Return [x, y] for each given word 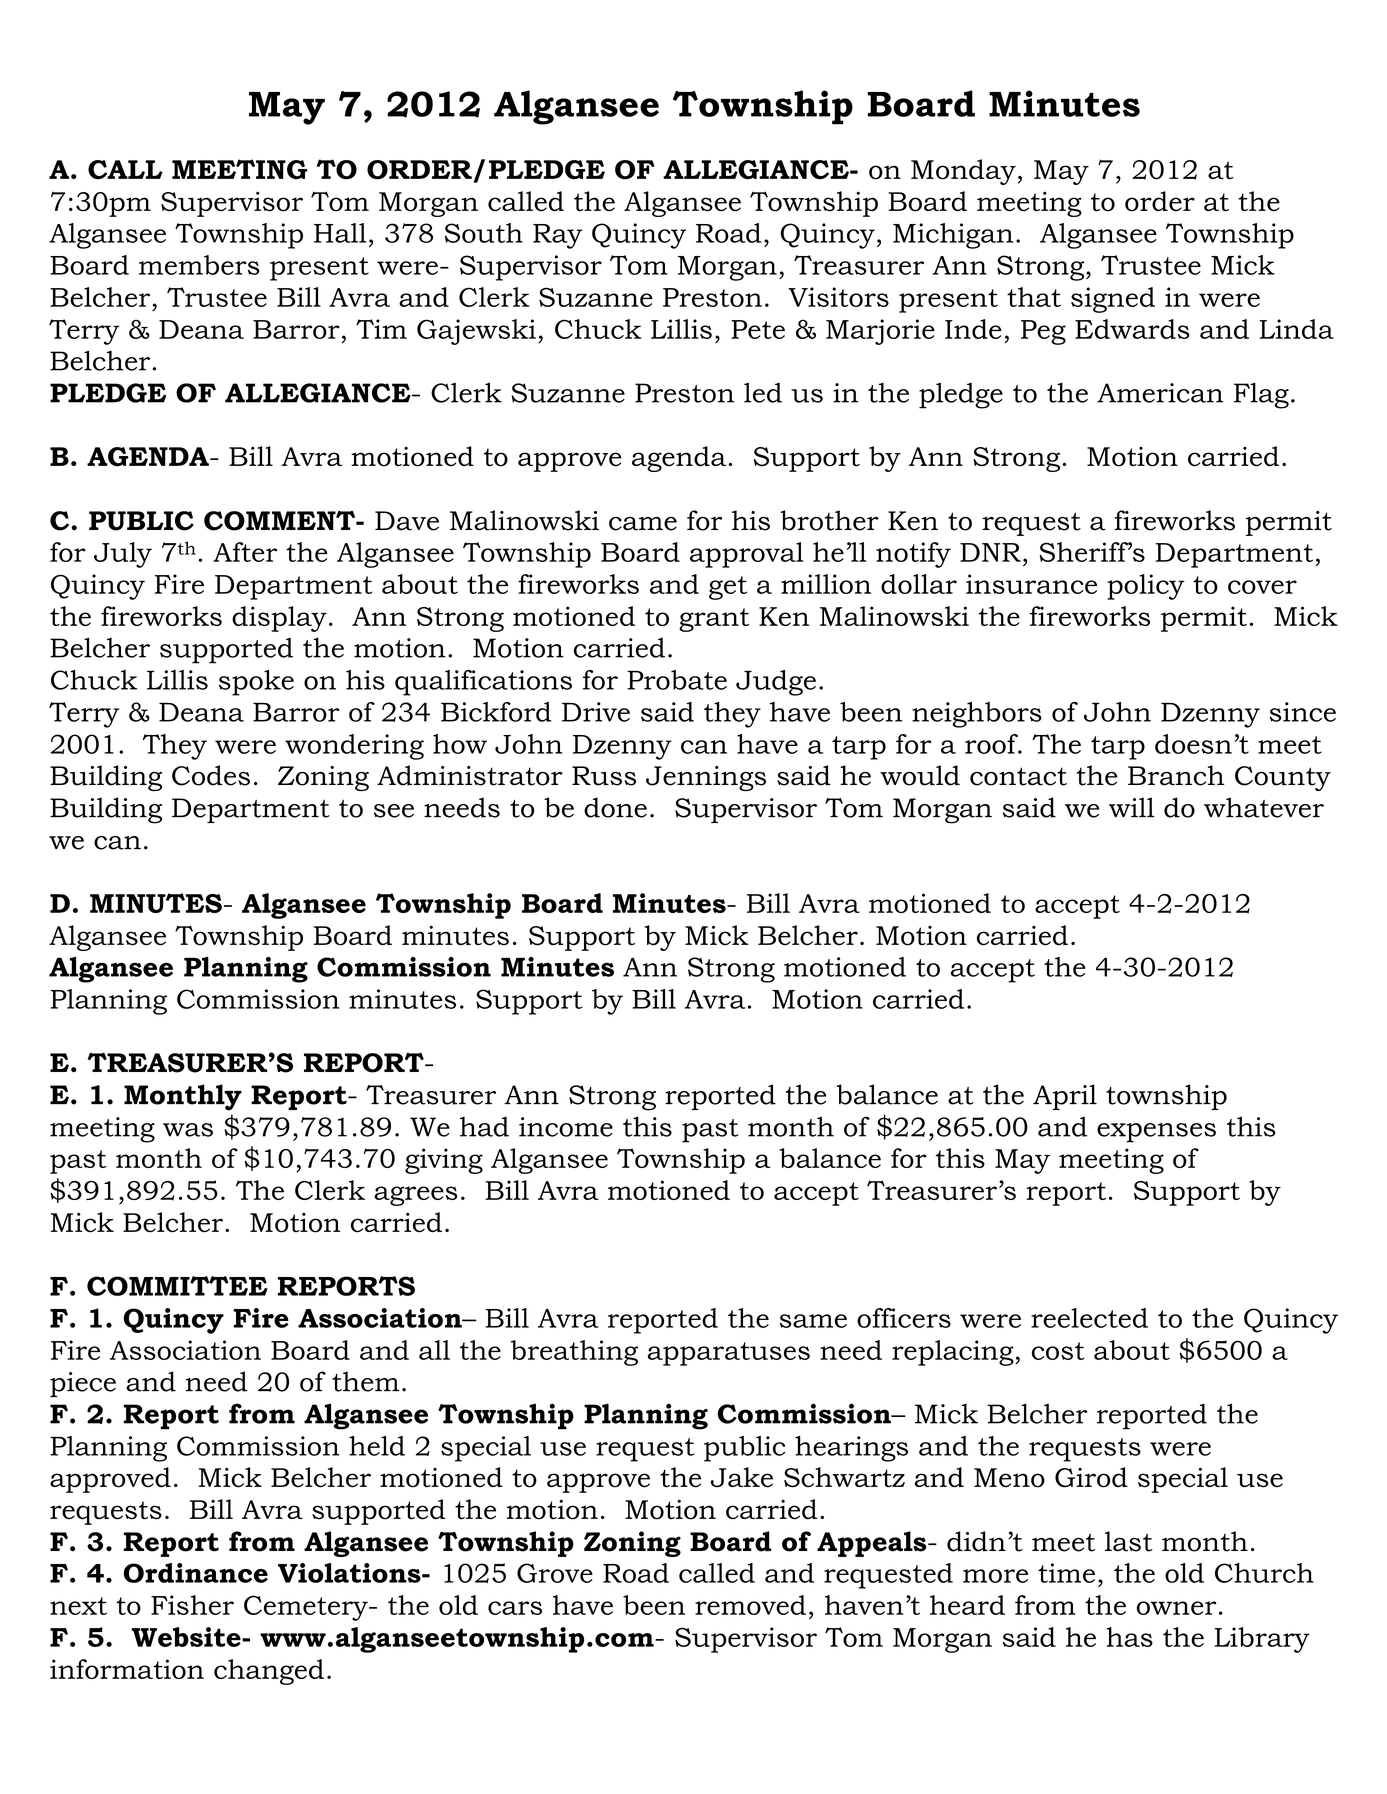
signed [1113, 300]
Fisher [192, 1605]
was [188, 1130]
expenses [1156, 1133]
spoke [256, 683]
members [199, 265]
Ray [557, 236]
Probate [677, 680]
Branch [1176, 775]
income [566, 1127]
